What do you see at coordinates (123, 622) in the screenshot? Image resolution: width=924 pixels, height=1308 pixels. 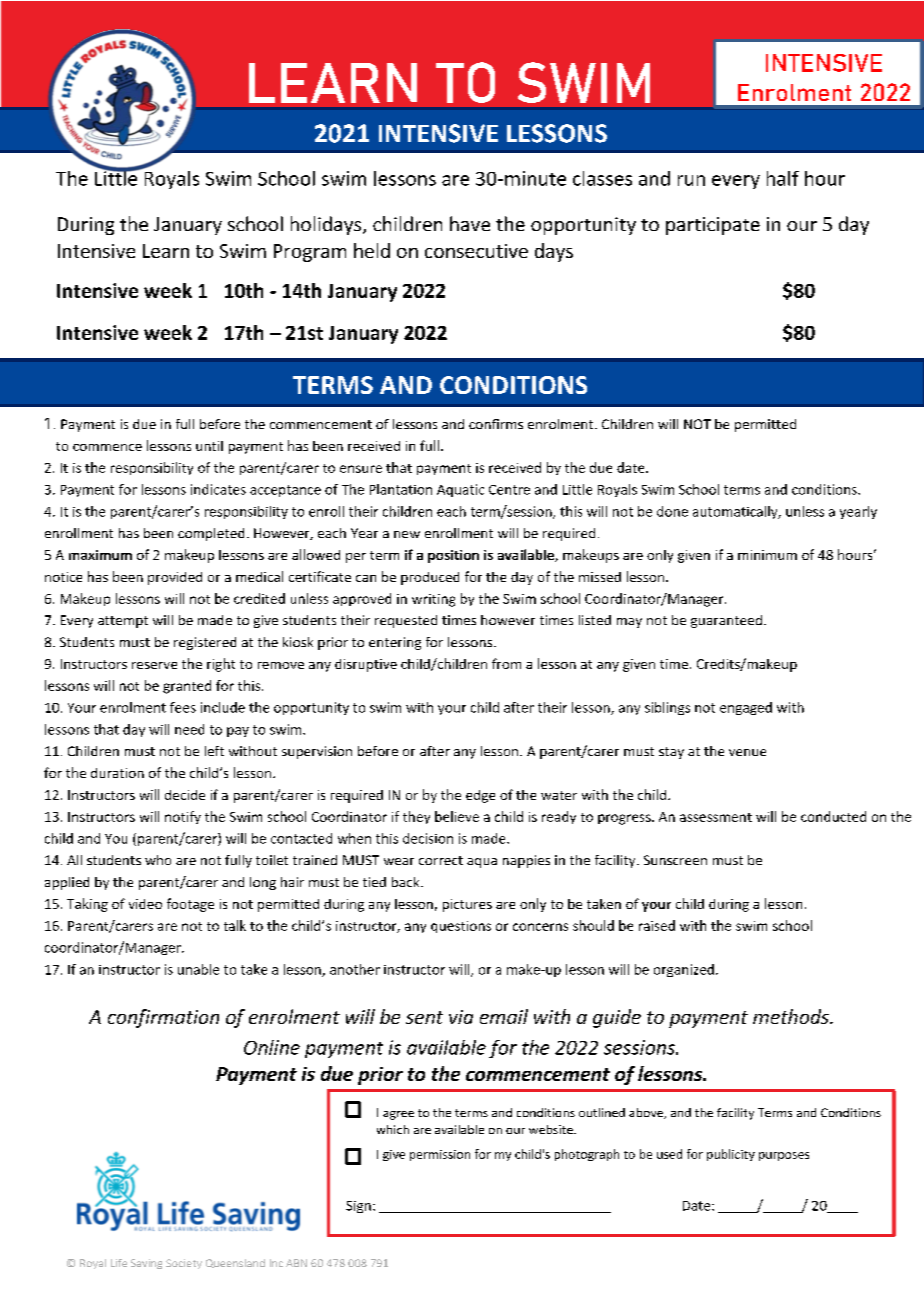 I see `attempt` at bounding box center [123, 622].
